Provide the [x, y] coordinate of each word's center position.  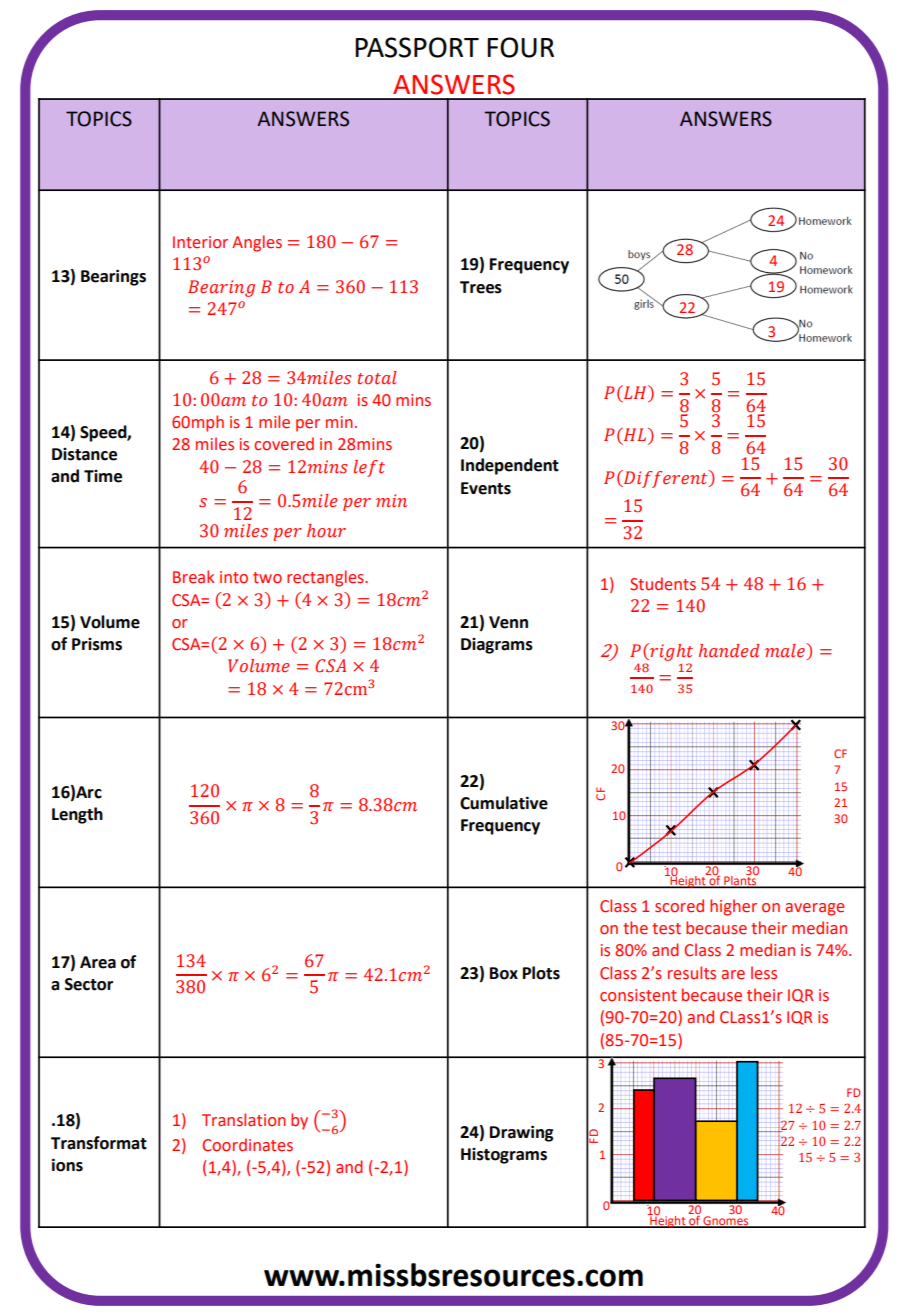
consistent [638, 995]
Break [193, 577]
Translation [244, 1120]
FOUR [520, 47]
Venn [508, 622]
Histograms [504, 1156]
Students [663, 584]
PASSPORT [417, 47]
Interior [200, 242]
